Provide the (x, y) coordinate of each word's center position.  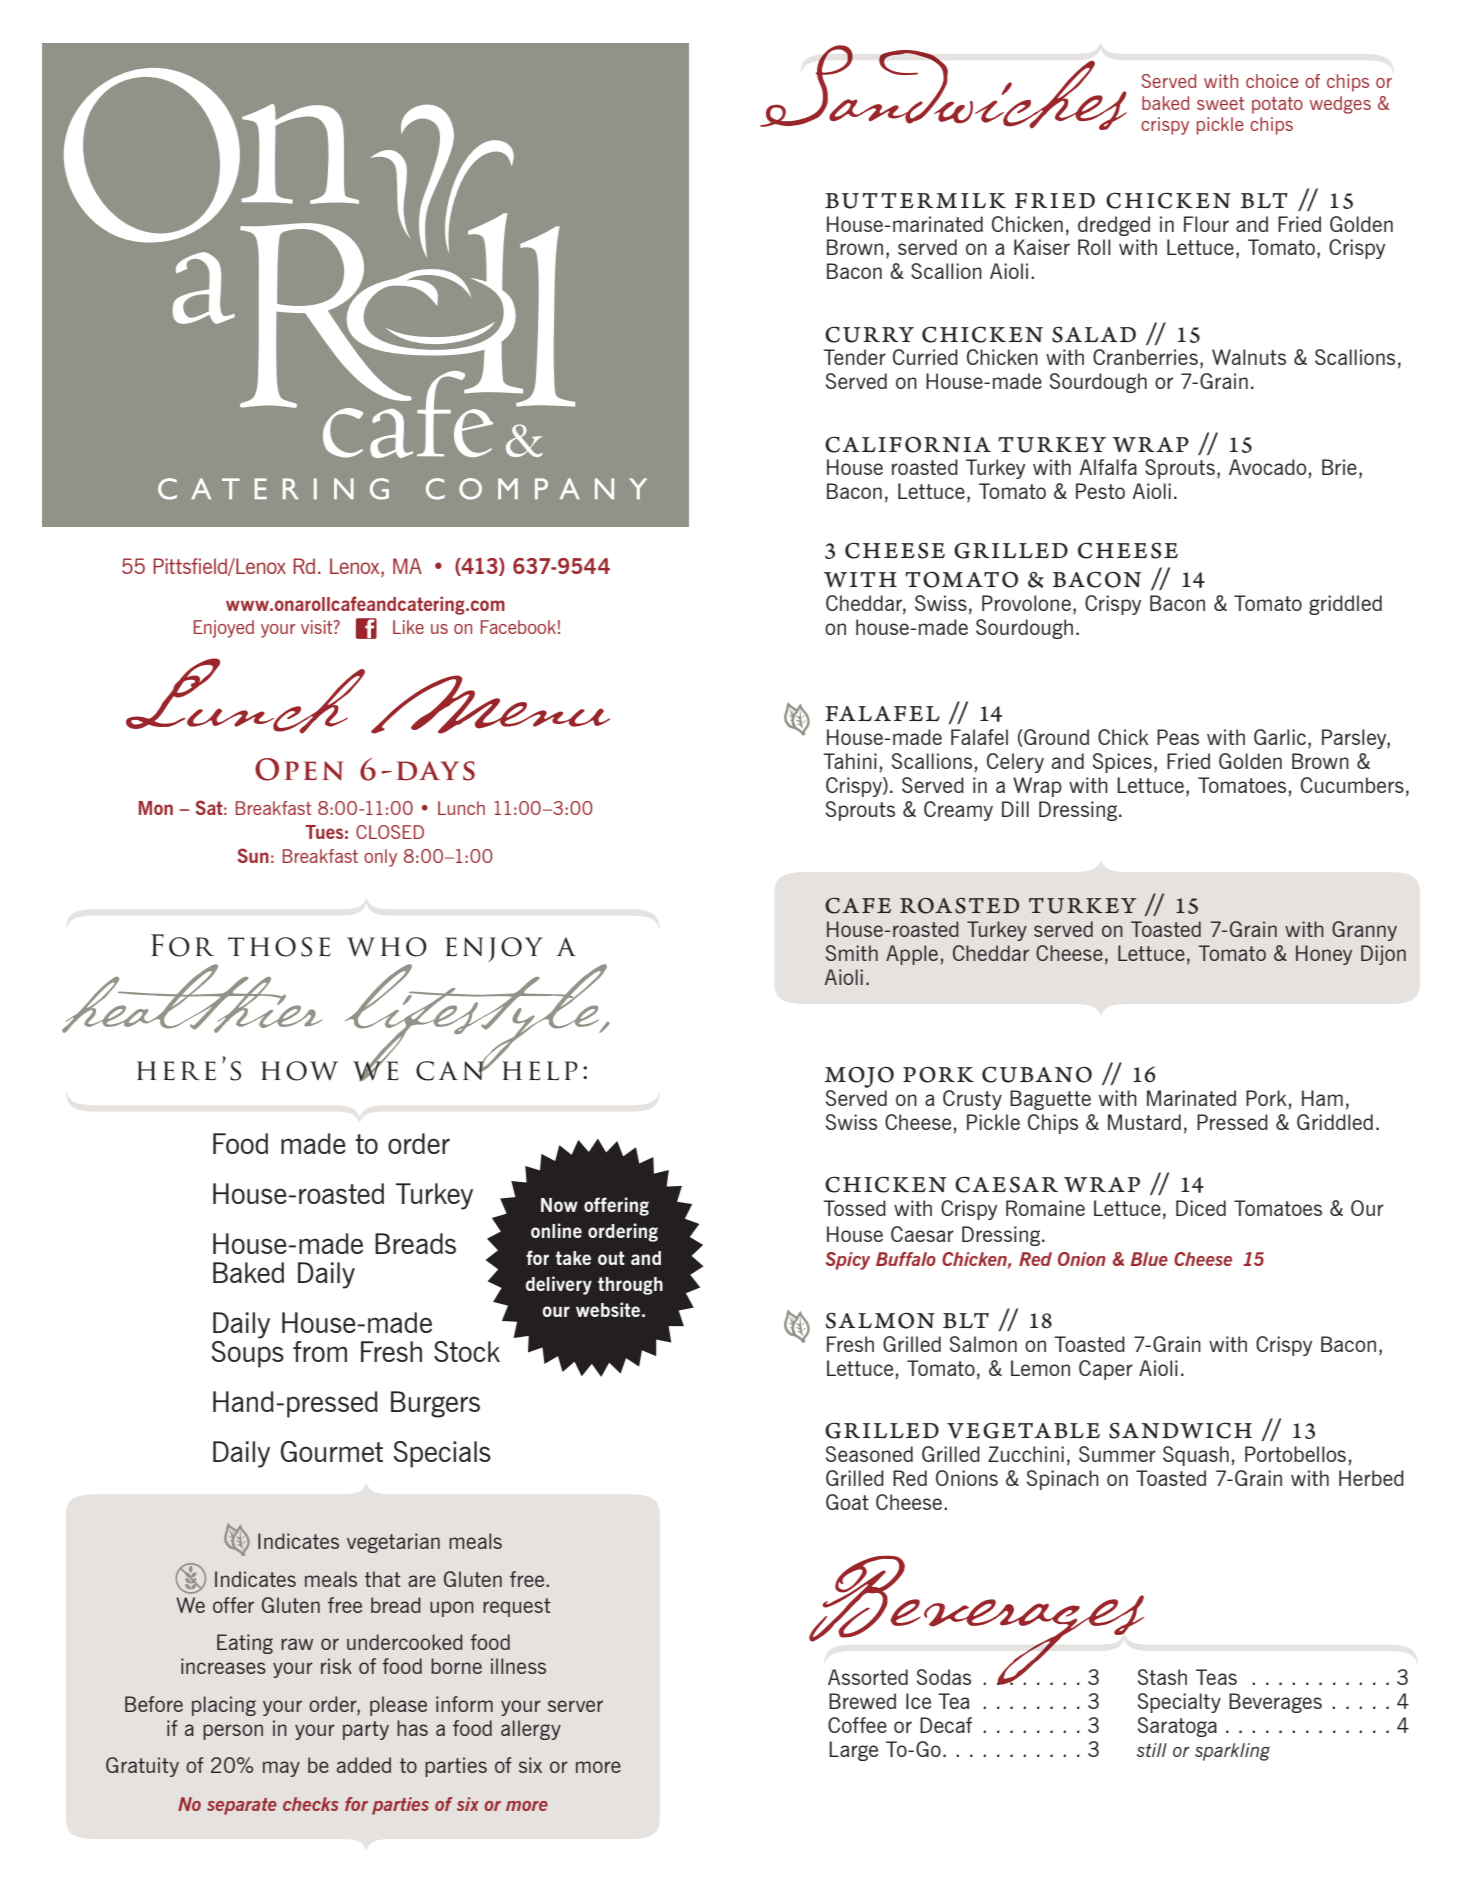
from (320, 1351)
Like (408, 627)
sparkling (1232, 1752)
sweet (1220, 103)
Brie (1339, 467)
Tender (854, 357)
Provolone (1026, 603)
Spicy (847, 1261)
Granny (1364, 931)
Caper (1106, 1370)
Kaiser (1042, 247)
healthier (192, 998)
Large (853, 1751)
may (281, 1769)
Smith (852, 953)
